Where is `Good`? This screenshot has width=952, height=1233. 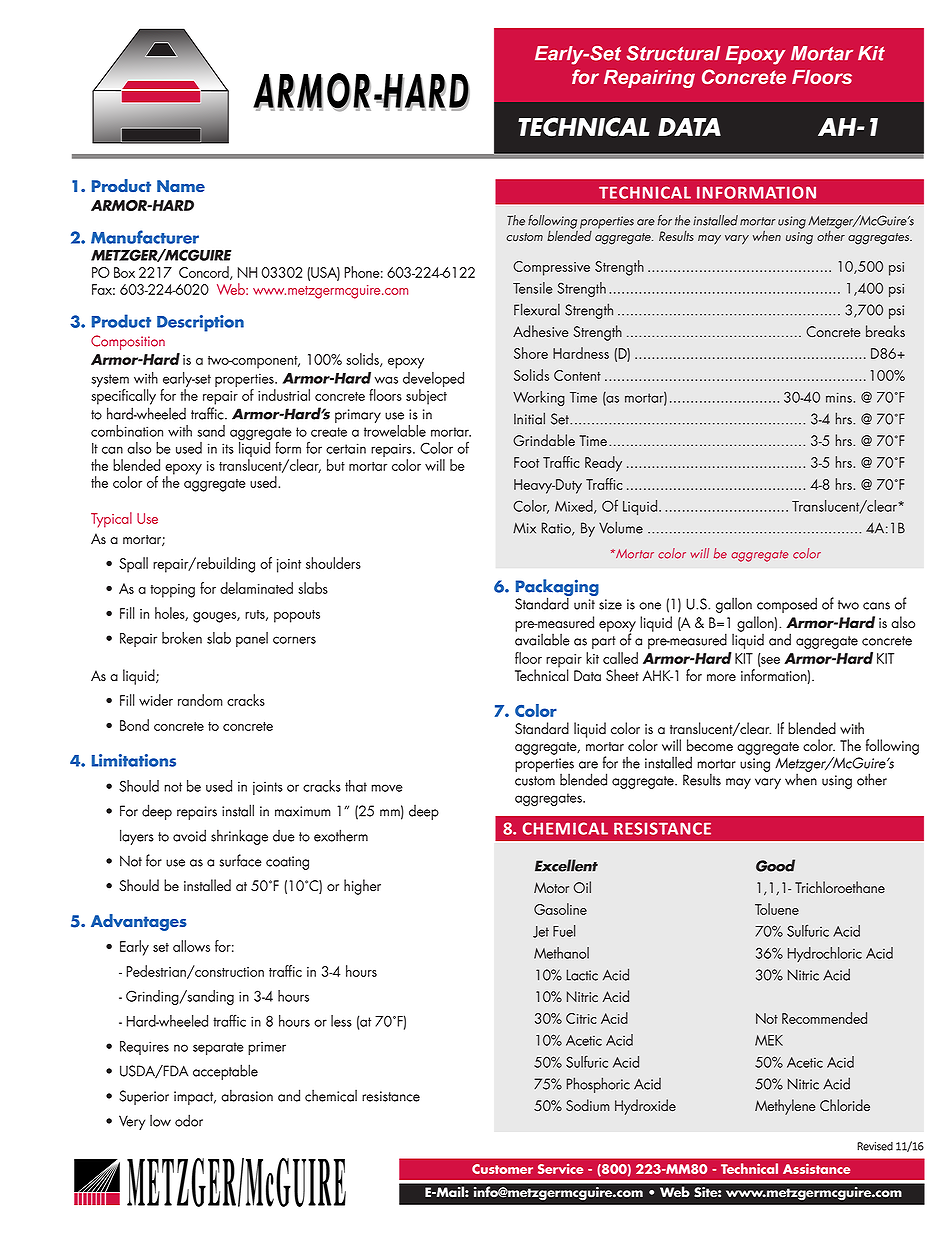 Good is located at coordinates (775, 865).
